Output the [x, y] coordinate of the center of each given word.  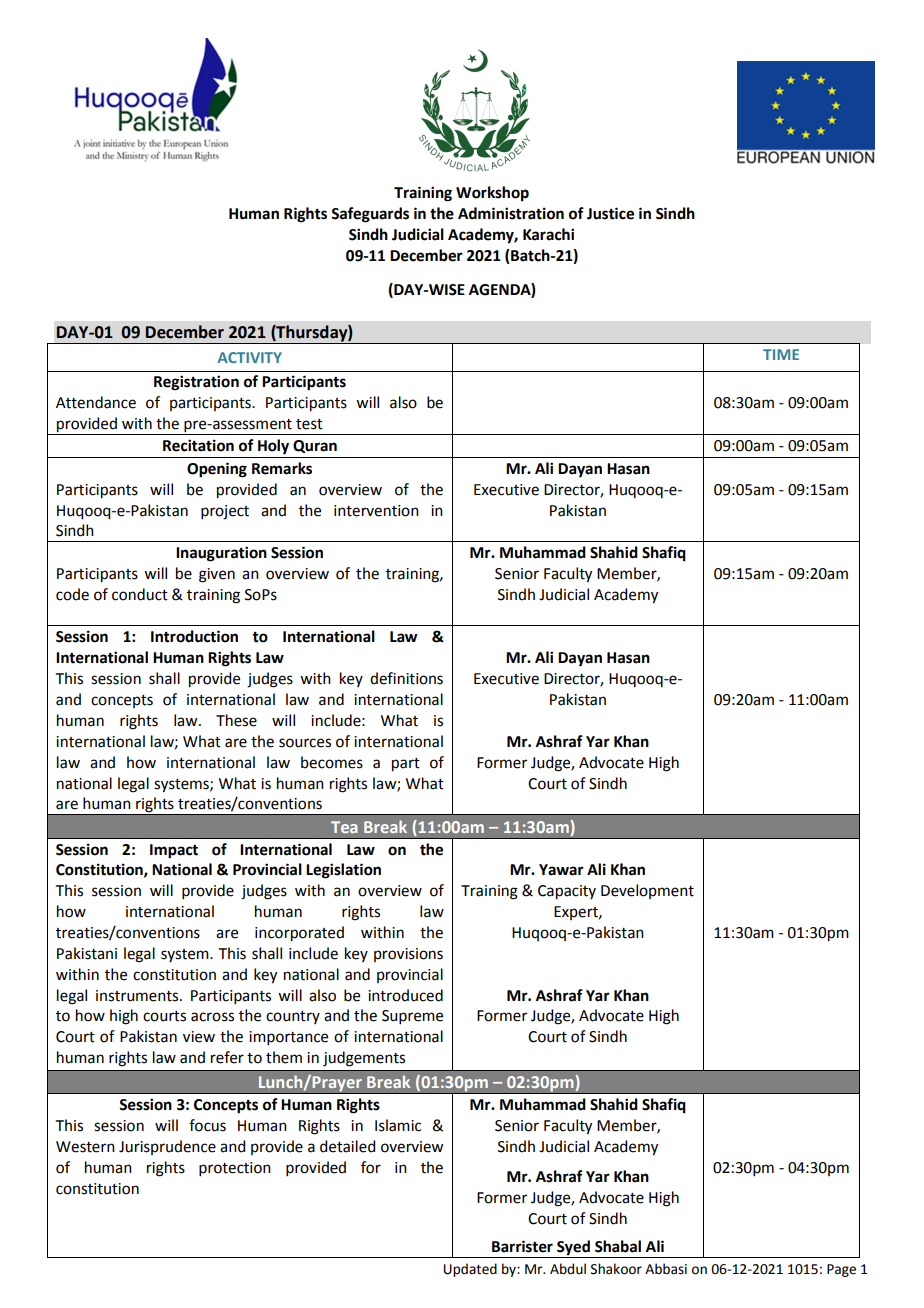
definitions [406, 678]
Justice [610, 213]
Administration [511, 213]
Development [647, 891]
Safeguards [370, 215]
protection [235, 1169]
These [236, 720]
